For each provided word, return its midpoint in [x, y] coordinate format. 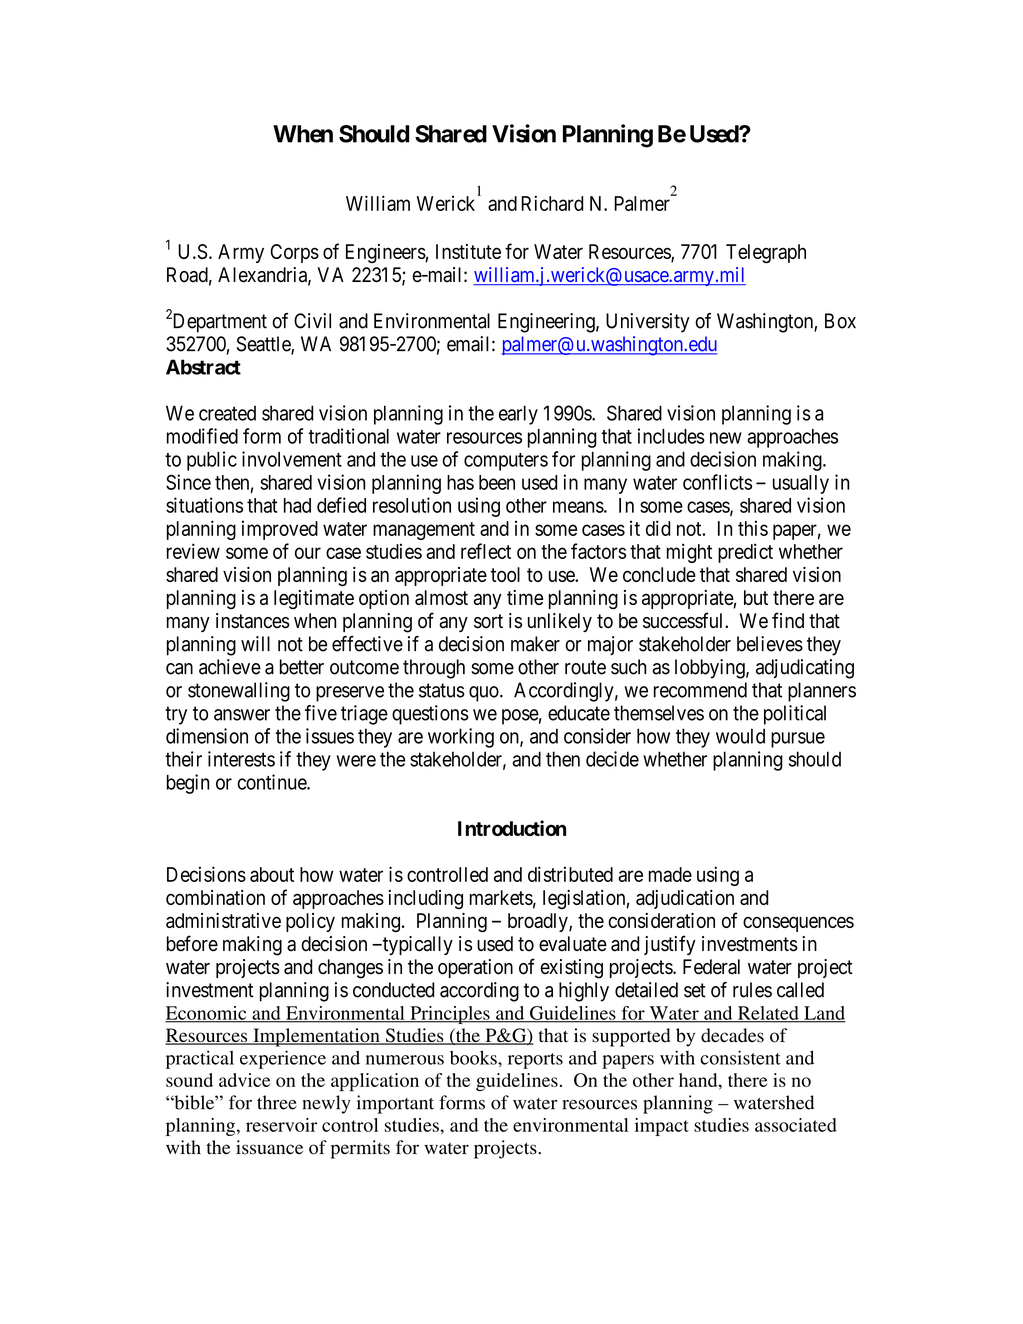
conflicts [717, 482]
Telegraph [766, 254]
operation [475, 968]
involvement [292, 459]
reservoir [281, 1125]
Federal [711, 967]
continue [272, 782]
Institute [468, 251]
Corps [294, 253]
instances [253, 621]
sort [488, 621]
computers [506, 462]
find [788, 620]
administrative [223, 920]
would [740, 736]
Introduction [512, 828]
